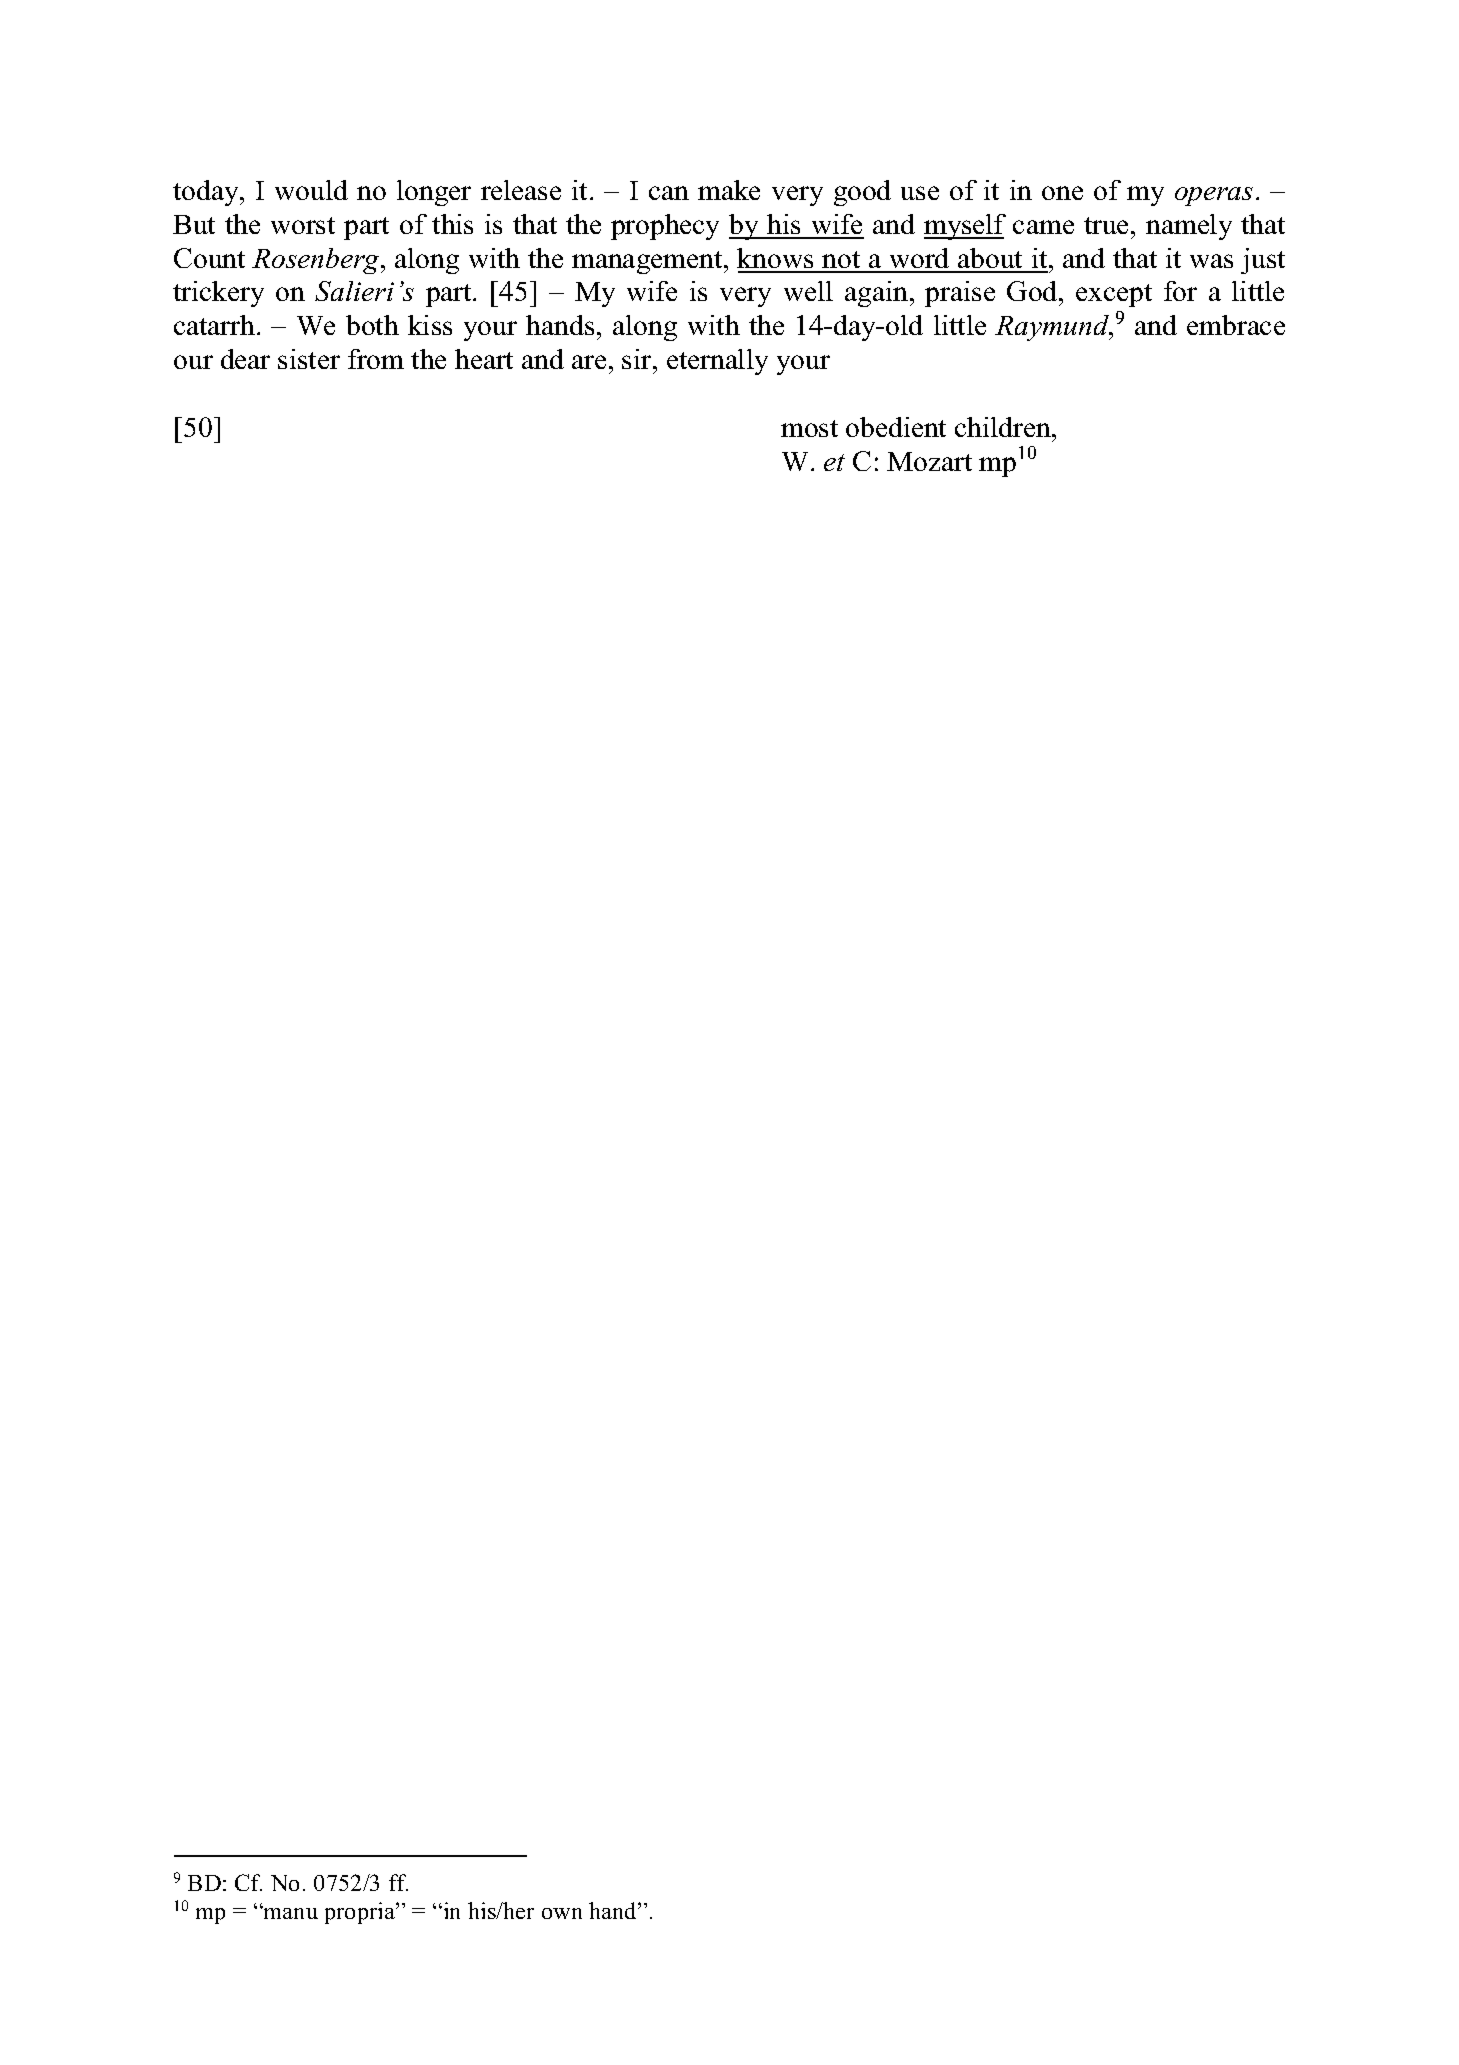 This page has height=2065, width=1459. I want to click on sister, so click(309, 359).
